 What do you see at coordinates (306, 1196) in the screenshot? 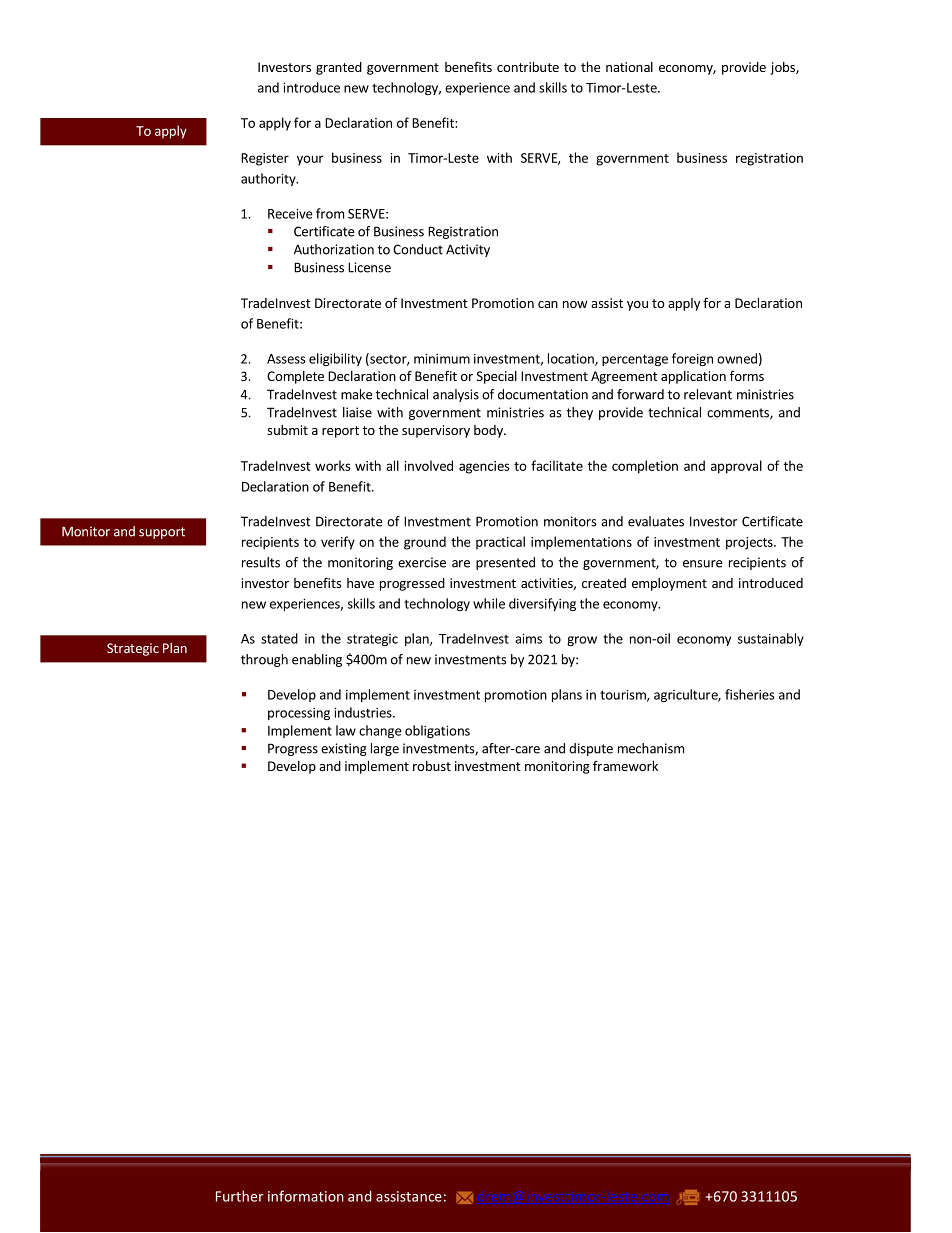
I see `information` at bounding box center [306, 1196].
